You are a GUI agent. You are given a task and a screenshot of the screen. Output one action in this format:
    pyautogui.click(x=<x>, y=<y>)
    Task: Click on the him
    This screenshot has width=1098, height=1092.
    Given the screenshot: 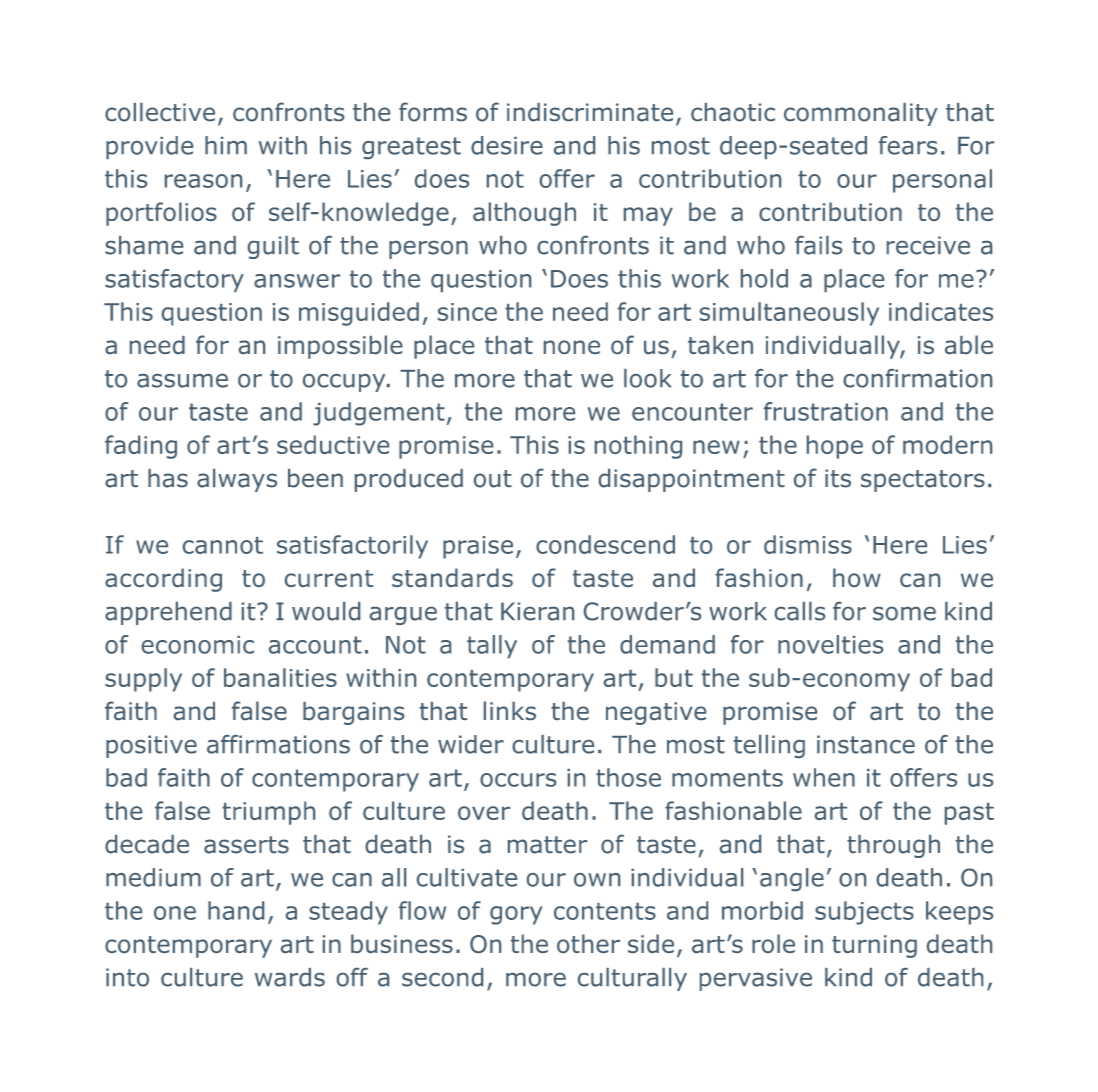 What is the action you would take?
    pyautogui.click(x=226, y=145)
